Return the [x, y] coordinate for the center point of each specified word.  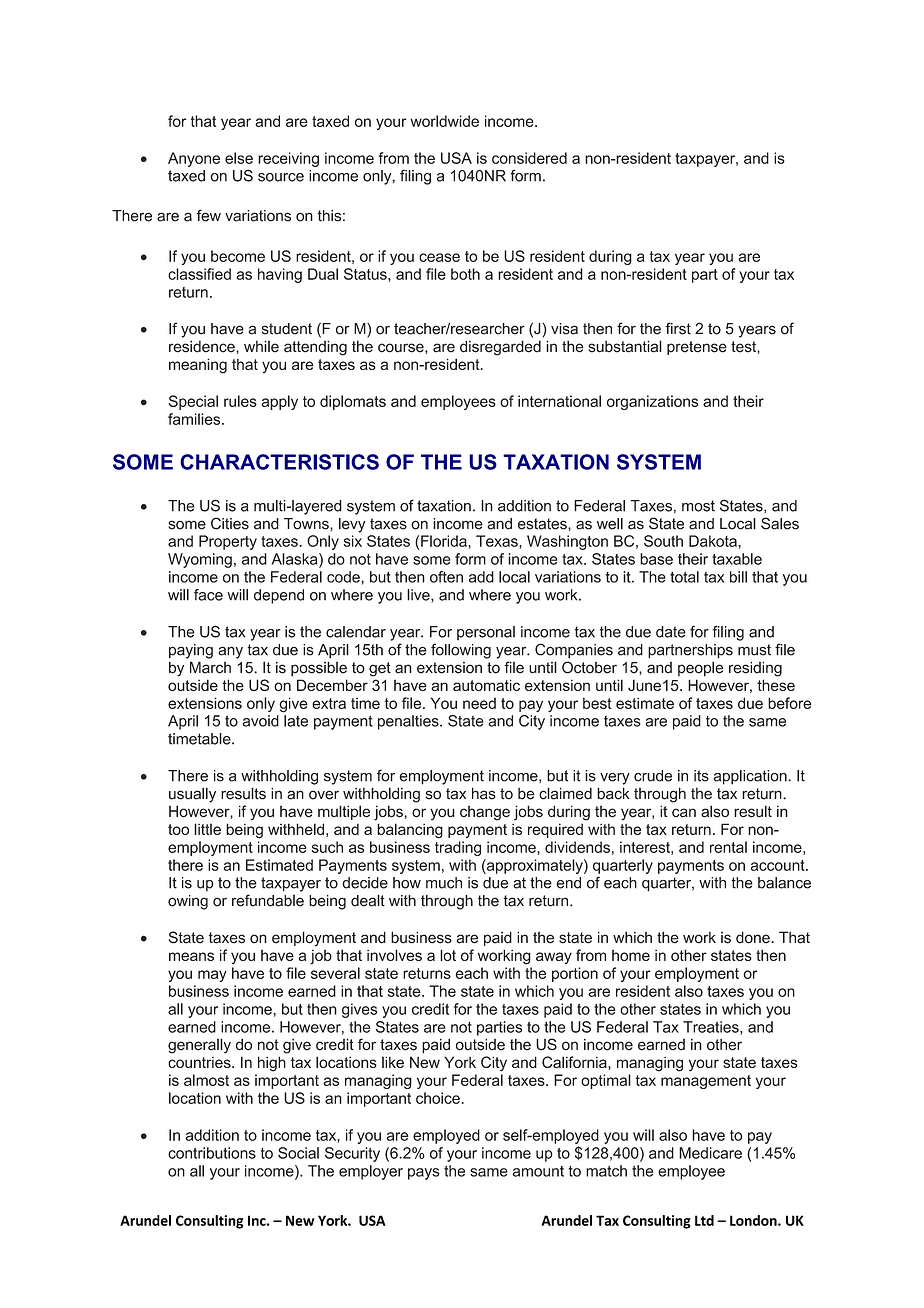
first [678, 328]
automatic [486, 685]
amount [538, 1171]
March [210, 667]
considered [529, 158]
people [700, 669]
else [239, 158]
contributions [212, 1153]
